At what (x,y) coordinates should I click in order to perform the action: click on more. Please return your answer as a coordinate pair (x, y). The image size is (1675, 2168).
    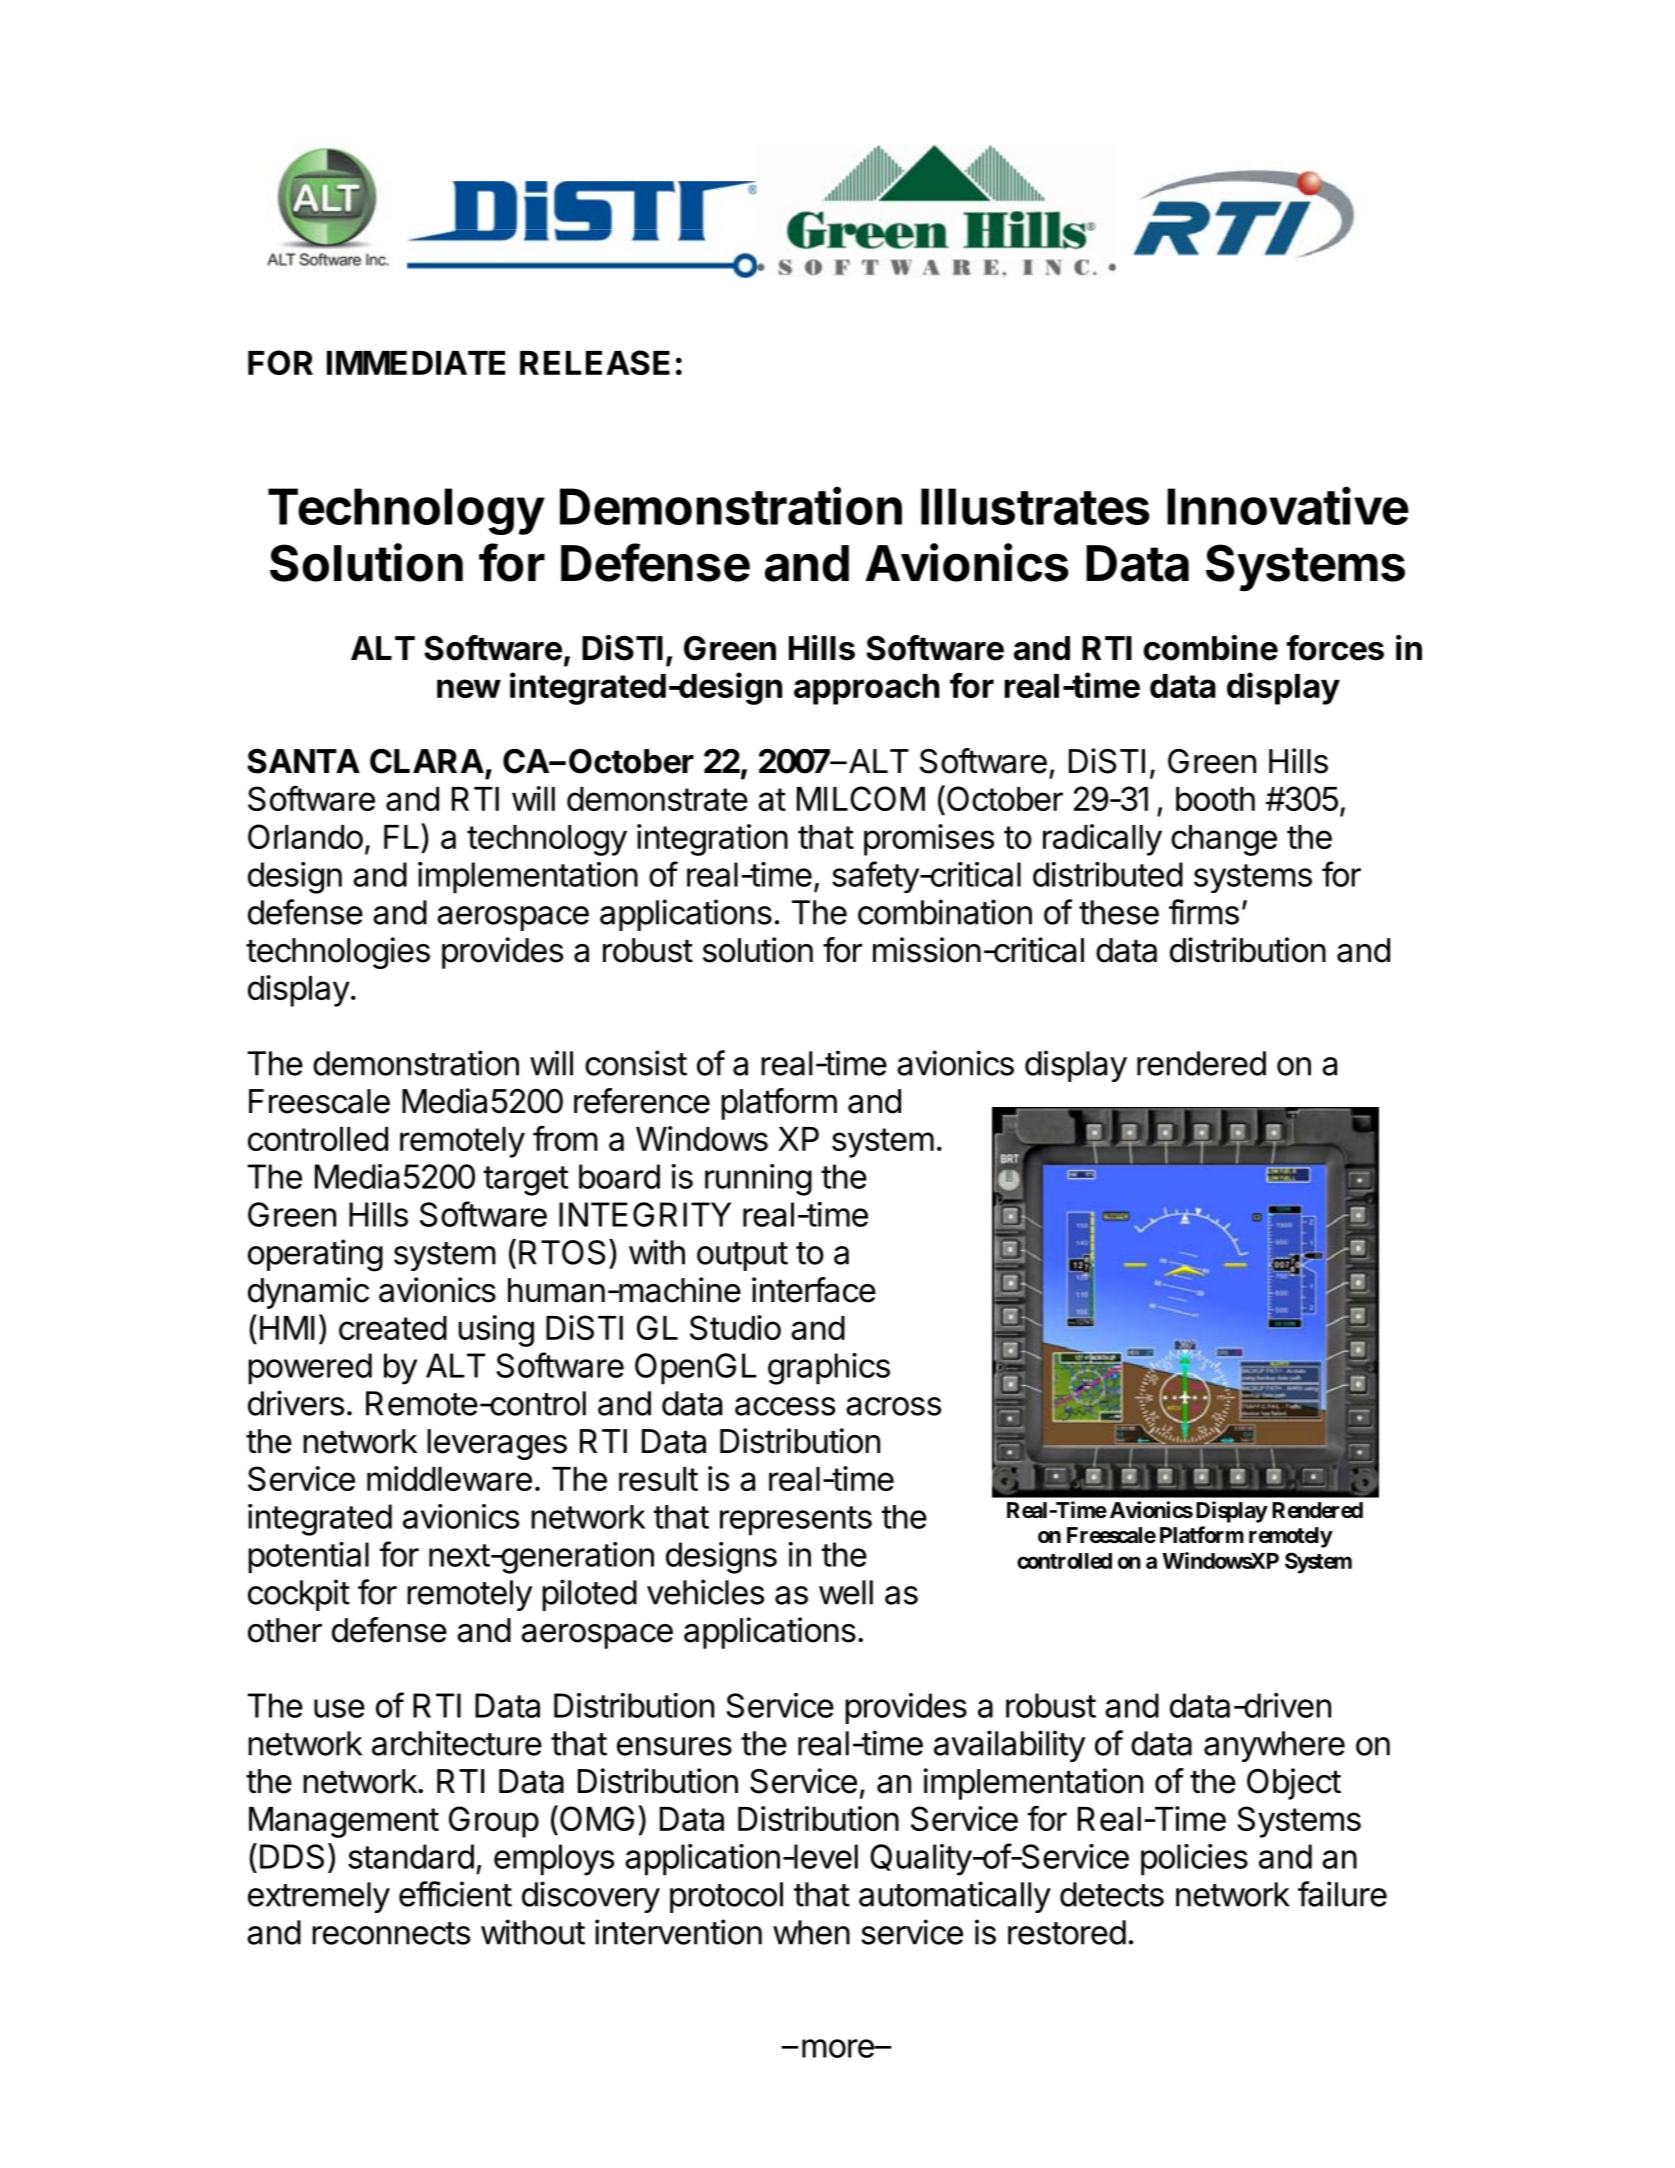
    Looking at the image, I should click on (839, 2048).
